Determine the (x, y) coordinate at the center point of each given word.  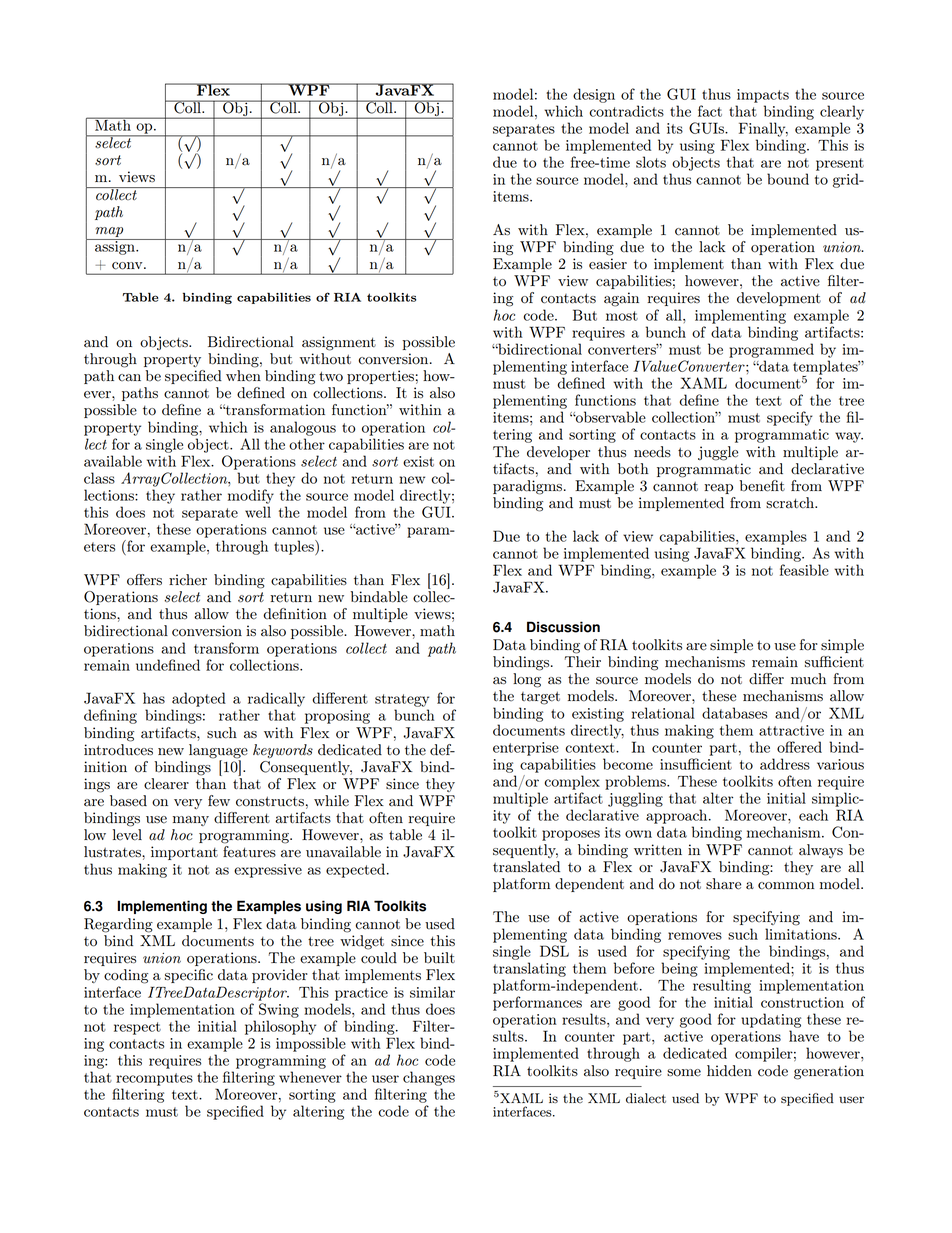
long (527, 680)
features (249, 852)
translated (526, 867)
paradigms (529, 487)
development (779, 299)
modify (251, 496)
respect (137, 1028)
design (594, 95)
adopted (199, 699)
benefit (762, 486)
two (331, 376)
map (109, 232)
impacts (763, 96)
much (808, 679)
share (723, 884)
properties (380, 377)
